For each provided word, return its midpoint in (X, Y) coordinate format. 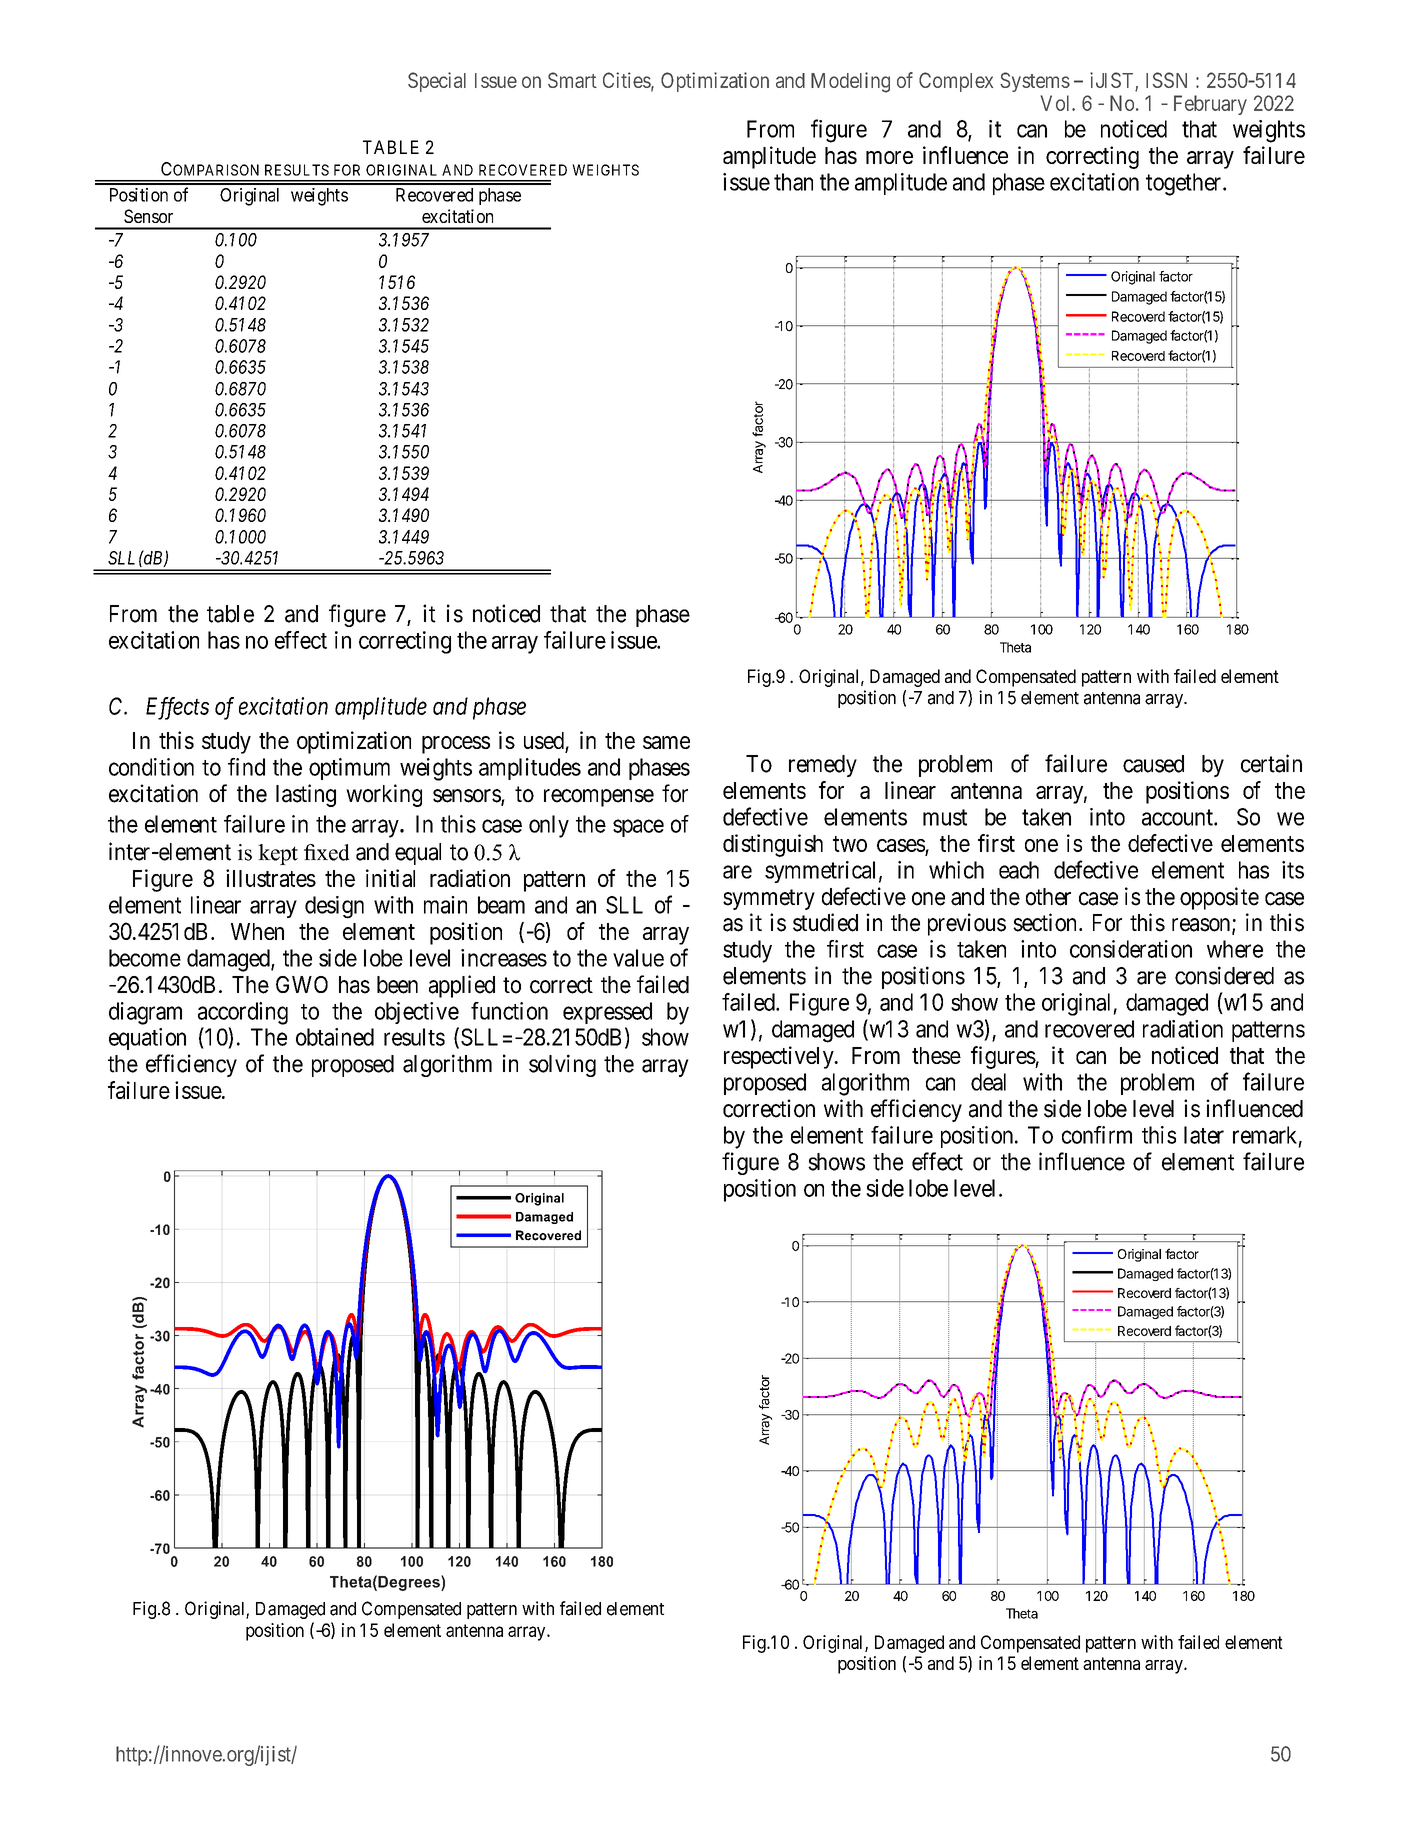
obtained (335, 1037)
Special (437, 82)
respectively (780, 1057)
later (1204, 1135)
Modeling (850, 82)
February (1210, 105)
